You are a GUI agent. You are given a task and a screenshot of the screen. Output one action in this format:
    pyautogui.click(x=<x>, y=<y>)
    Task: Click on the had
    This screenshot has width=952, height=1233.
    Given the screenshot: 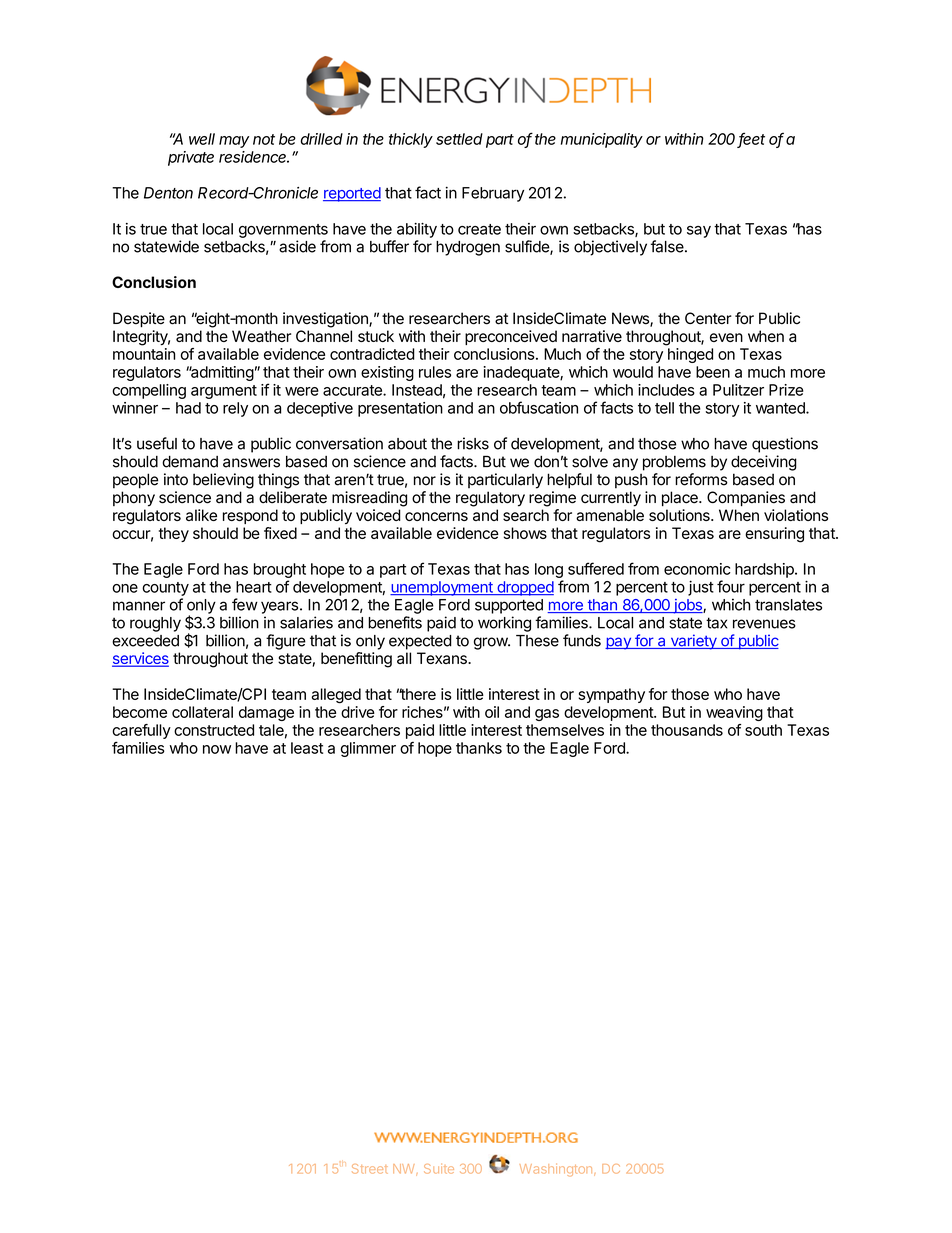 What is the action you would take?
    pyautogui.click(x=188, y=408)
